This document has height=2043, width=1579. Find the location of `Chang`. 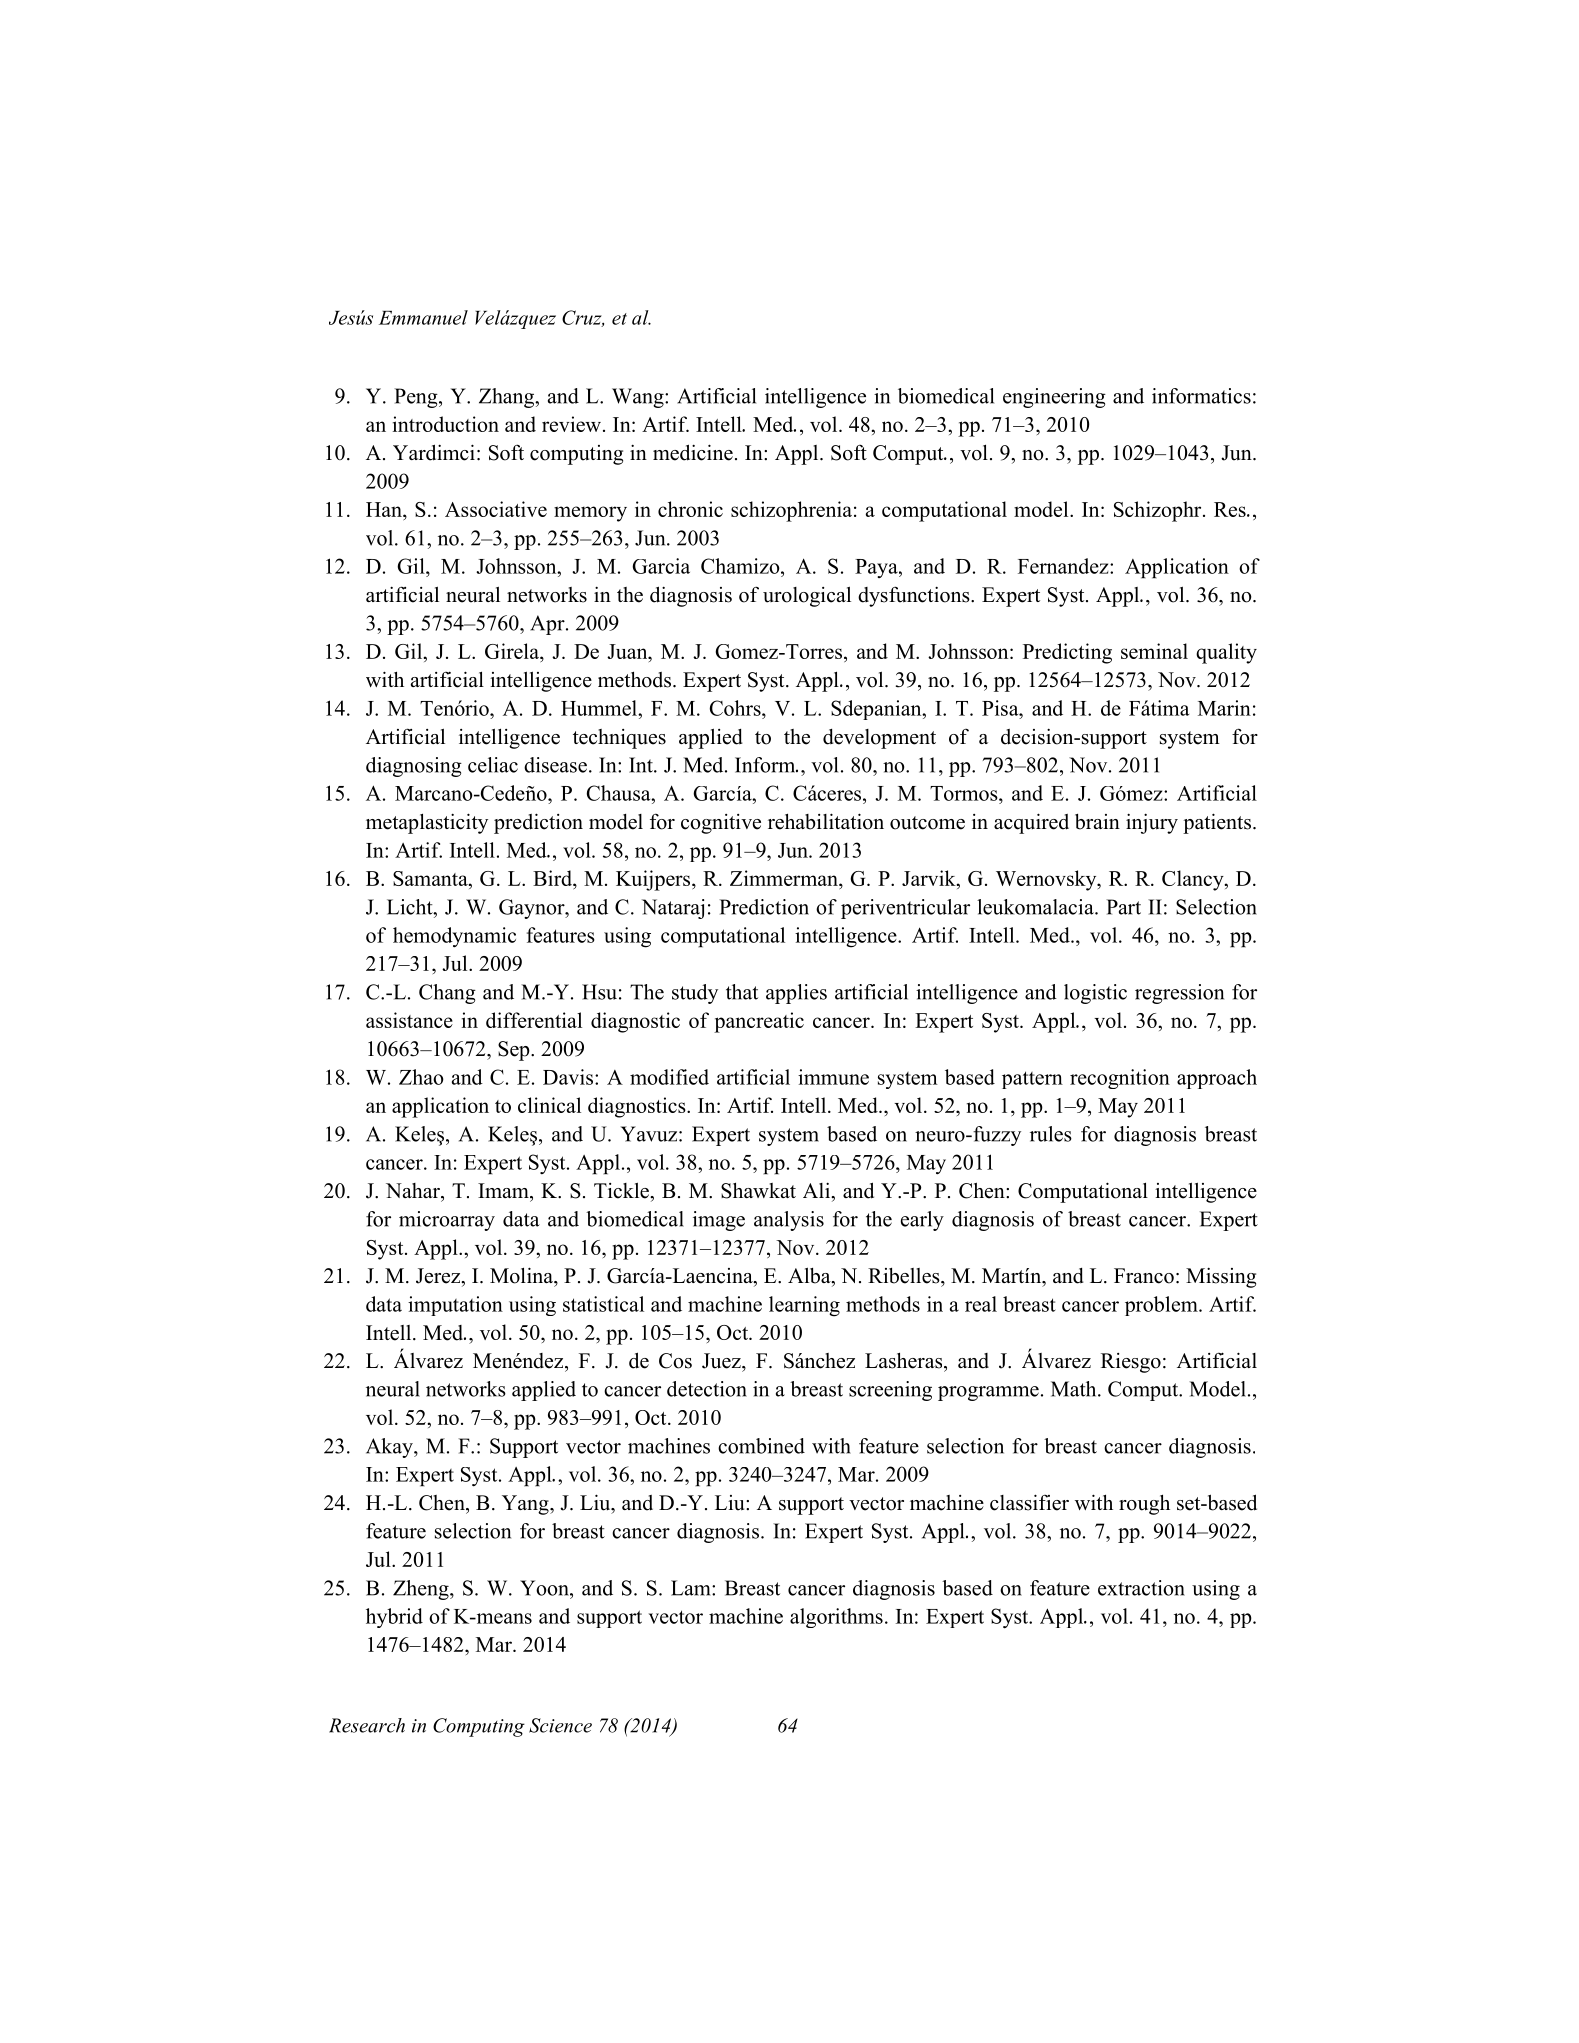

Chang is located at coordinates (447, 994).
